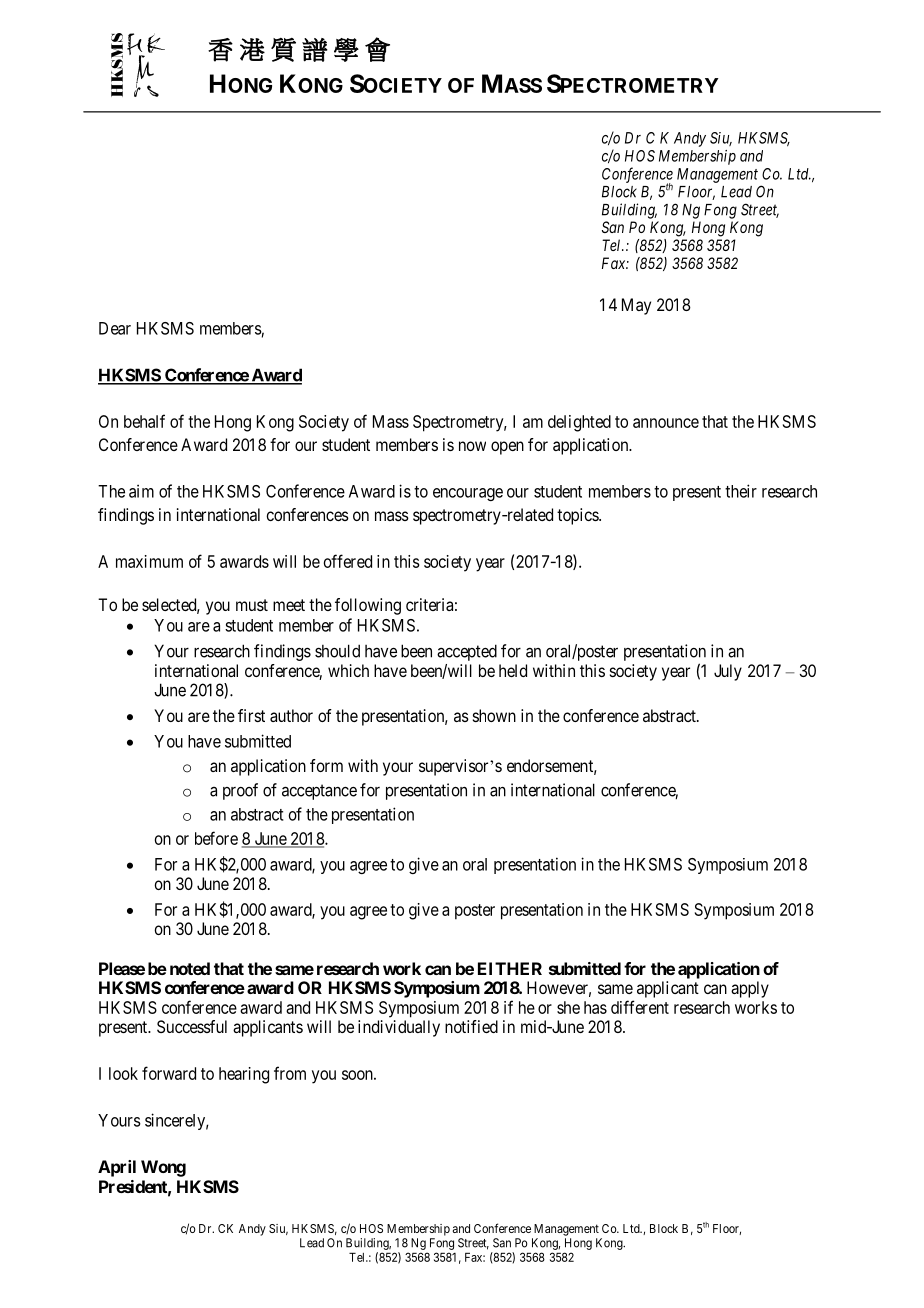 The height and width of the screenshot is (1308, 924). I want to click on May, so click(636, 306).
